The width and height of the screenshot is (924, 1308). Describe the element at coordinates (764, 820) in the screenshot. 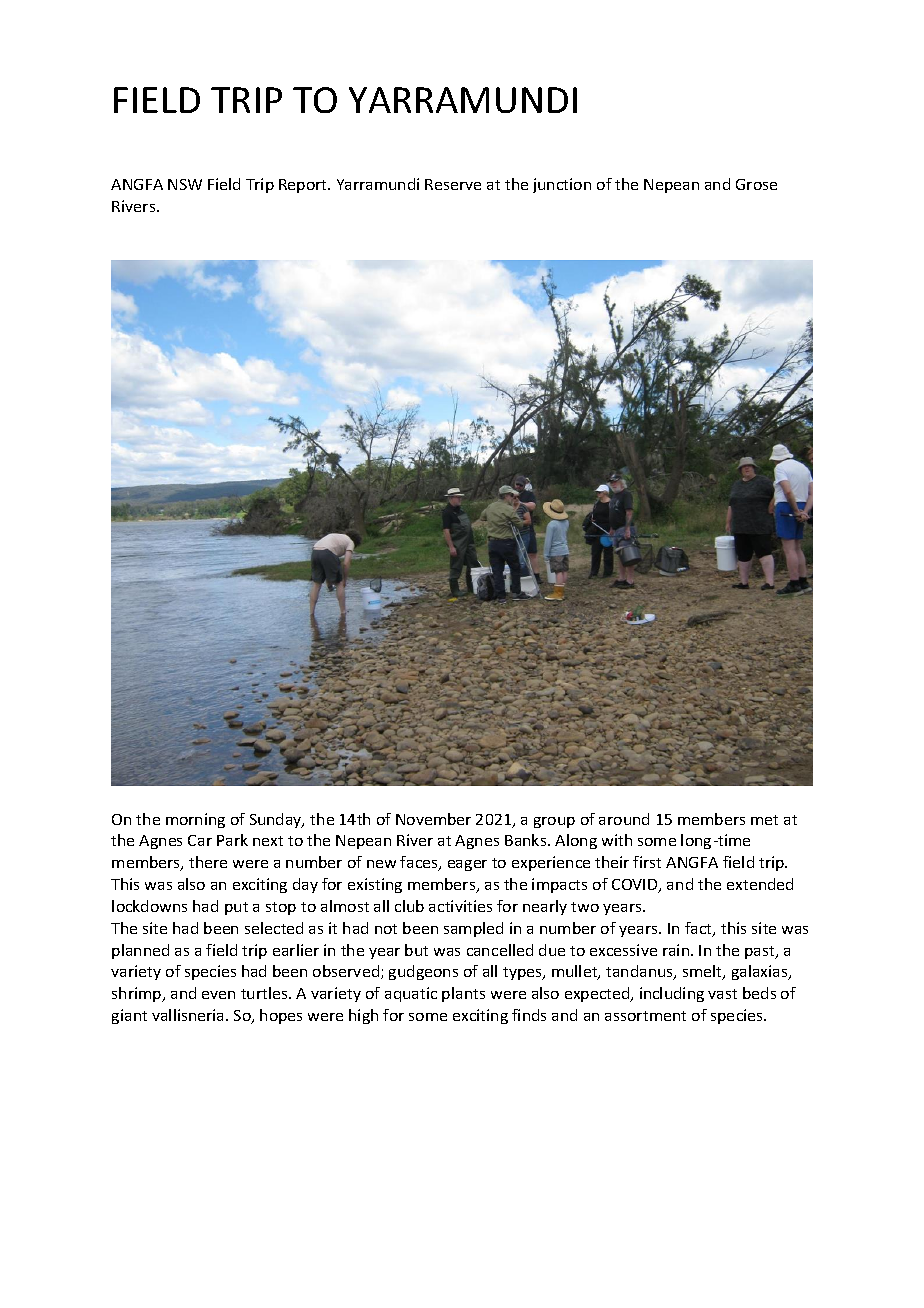

I see `met` at that location.
